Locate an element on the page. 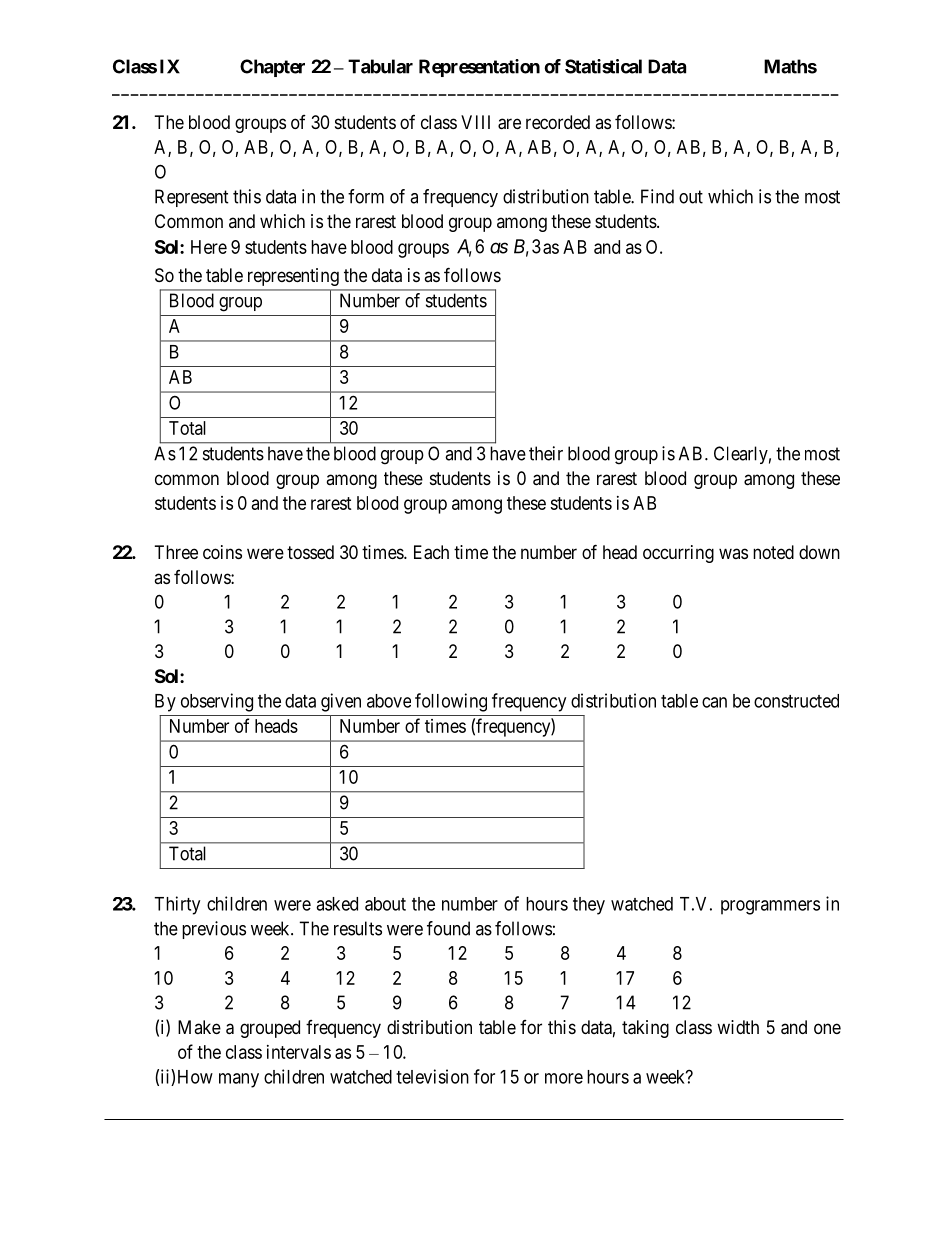 The width and height of the image is (952, 1233). many is located at coordinates (239, 1080).
